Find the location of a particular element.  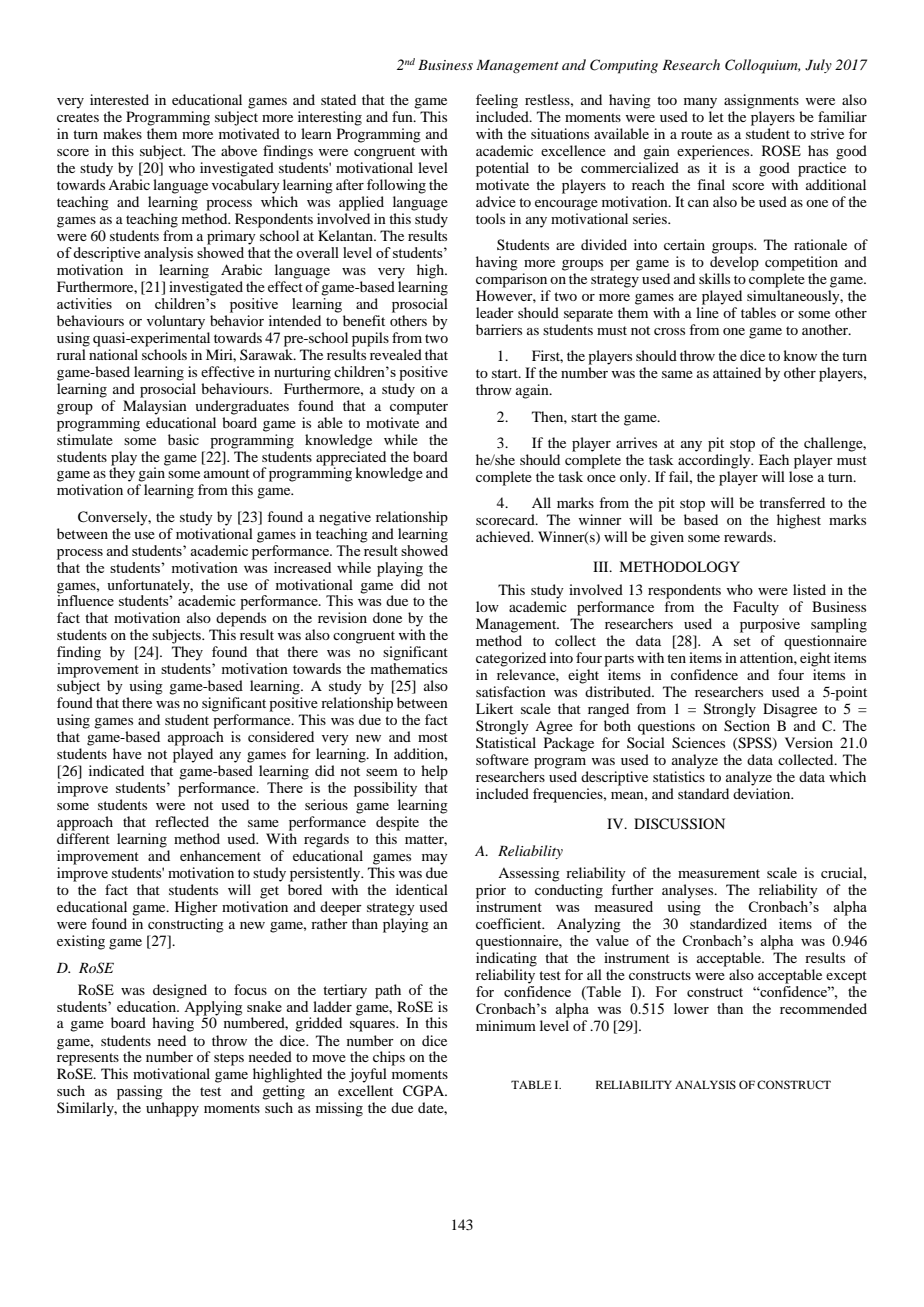

Faculty is located at coordinates (756, 608).
